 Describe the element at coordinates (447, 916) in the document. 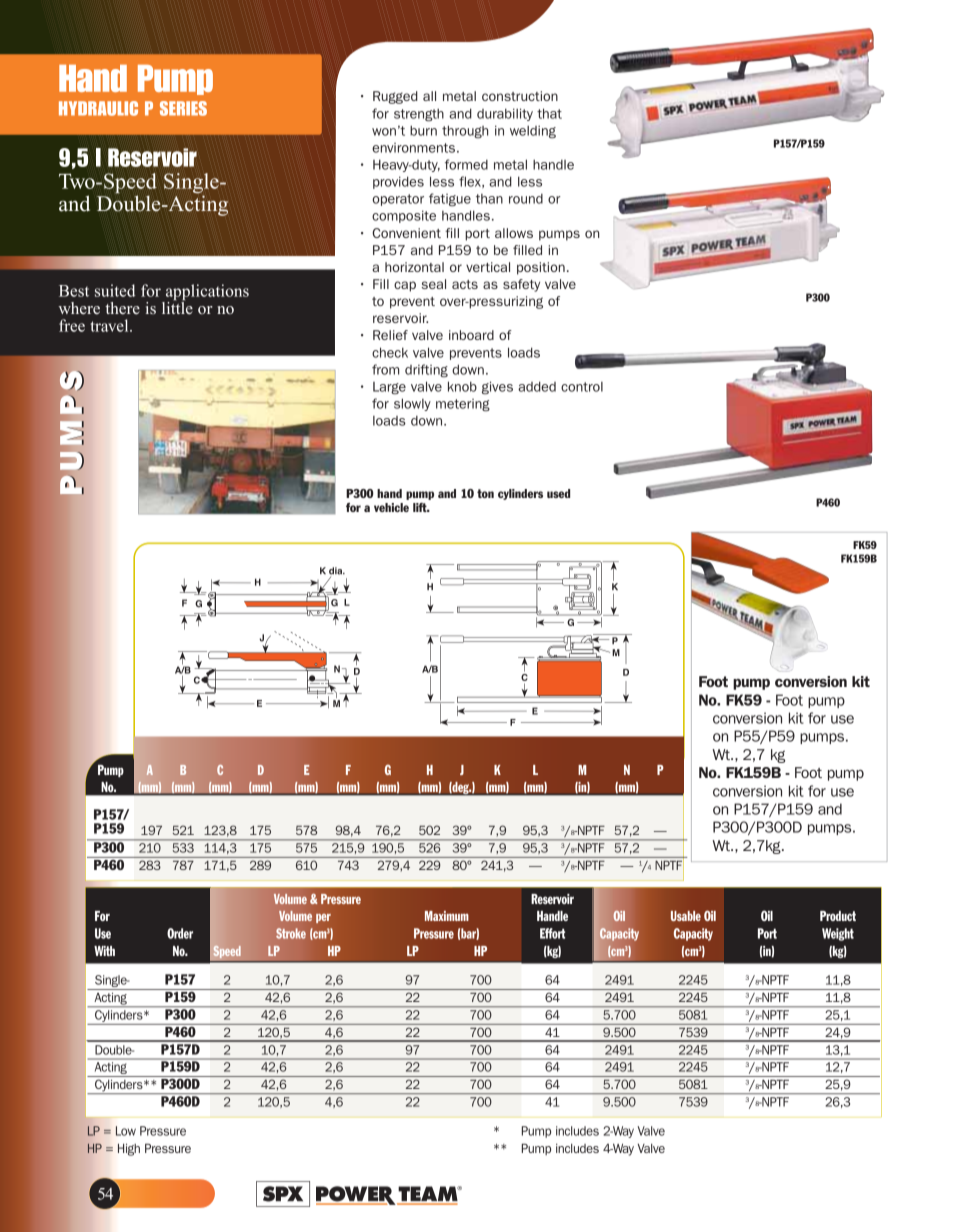

I see `Maximum` at that location.
